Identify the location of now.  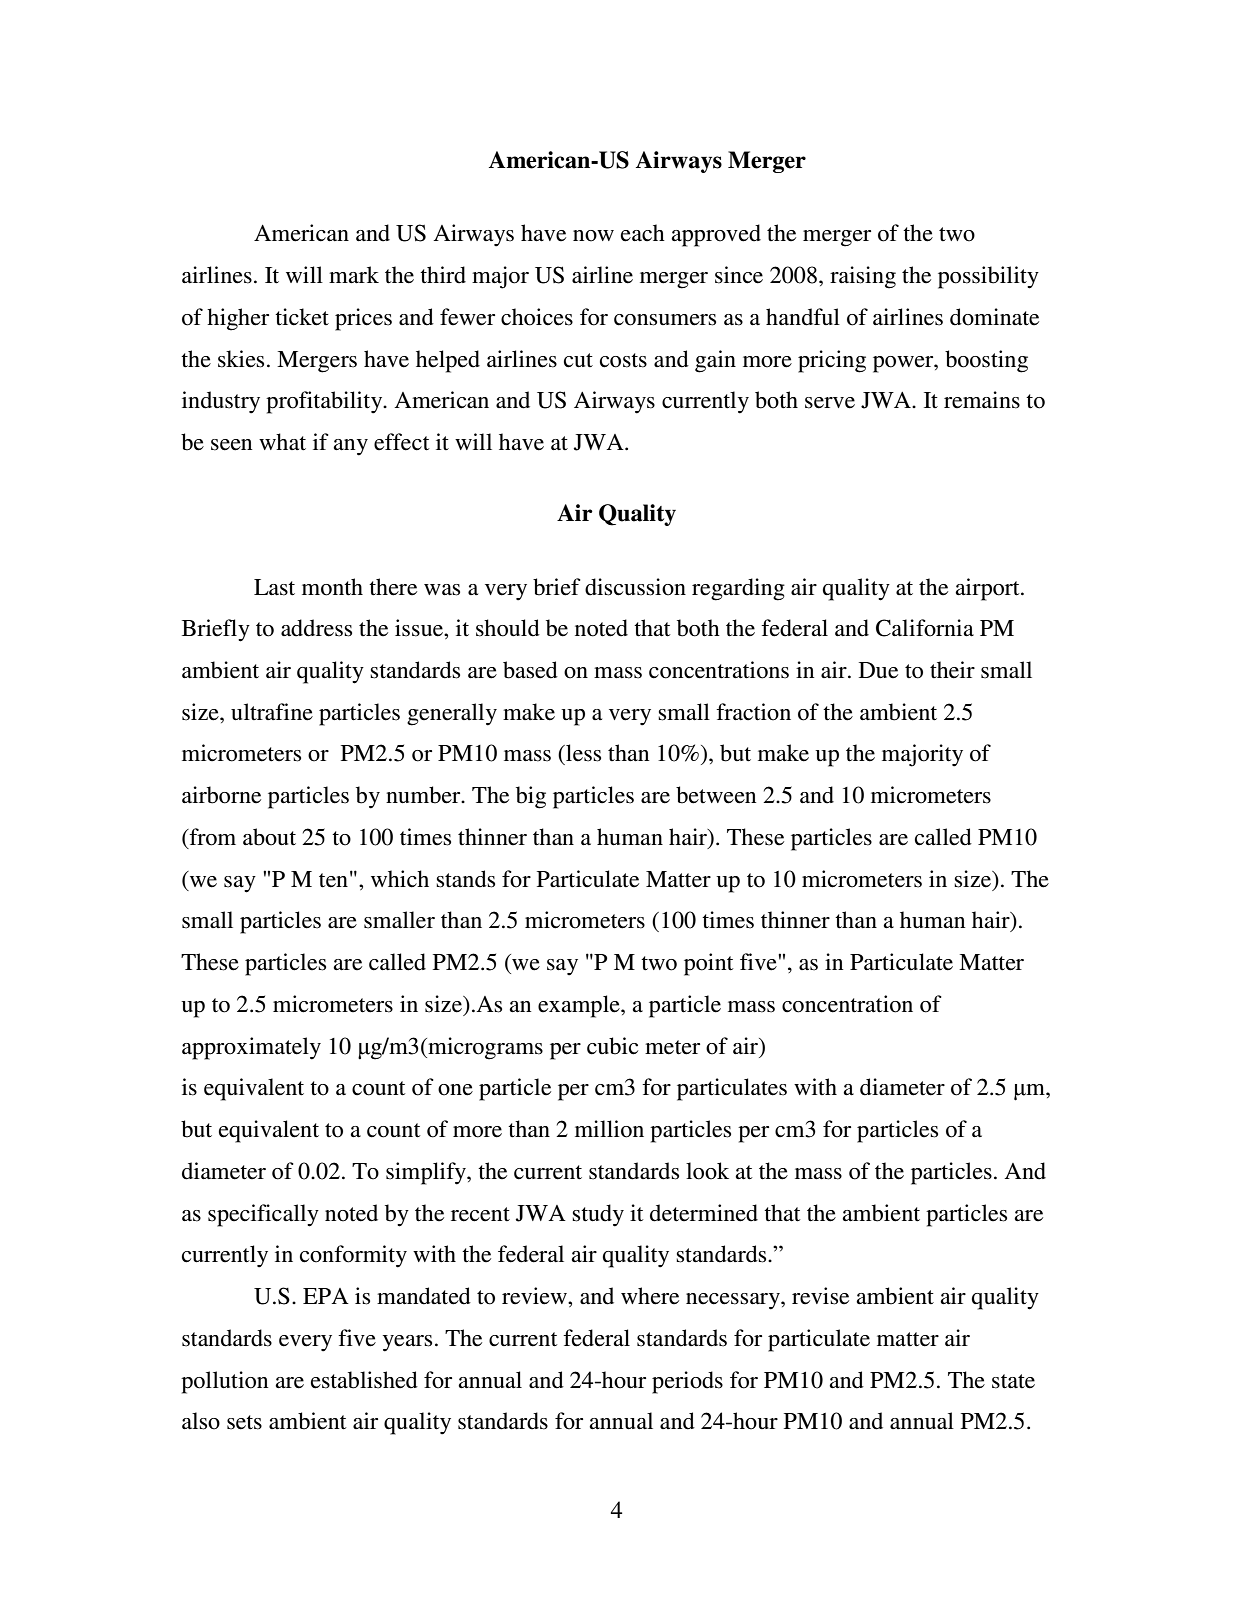
(593, 236).
